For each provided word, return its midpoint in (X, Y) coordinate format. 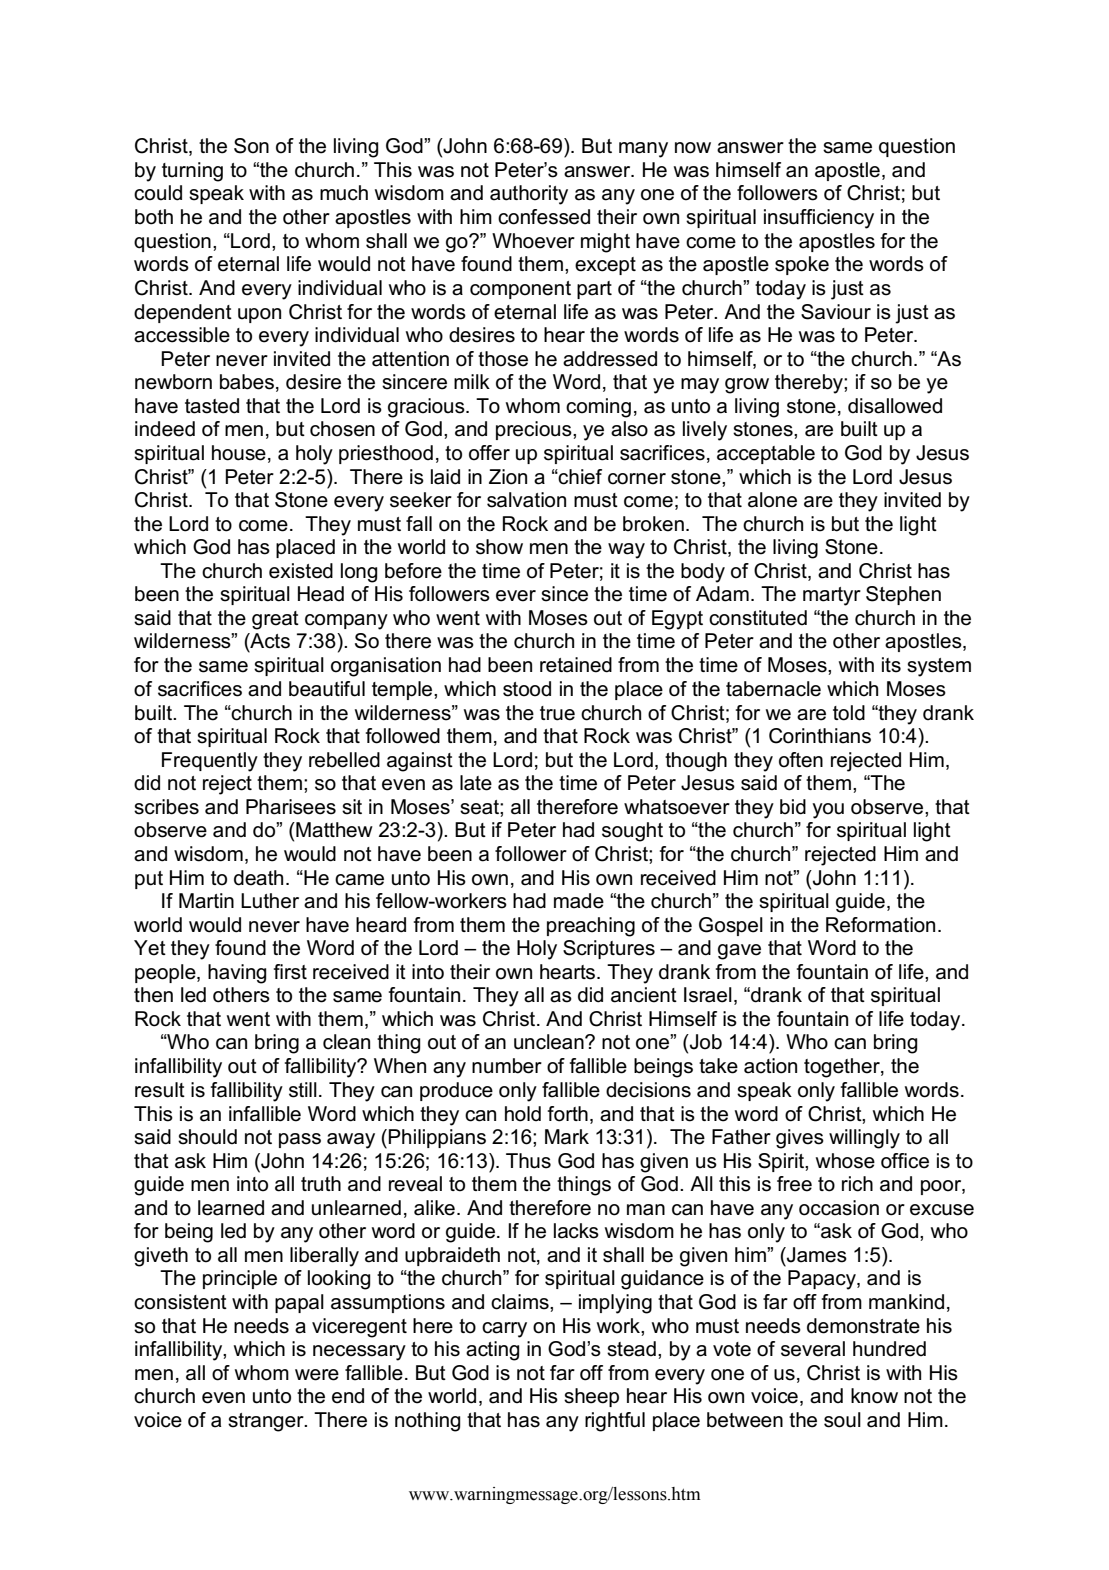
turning (192, 172)
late (476, 783)
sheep (591, 1397)
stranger (267, 1422)
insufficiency (819, 219)
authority (529, 195)
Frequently (210, 762)
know (874, 1396)
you (828, 811)
